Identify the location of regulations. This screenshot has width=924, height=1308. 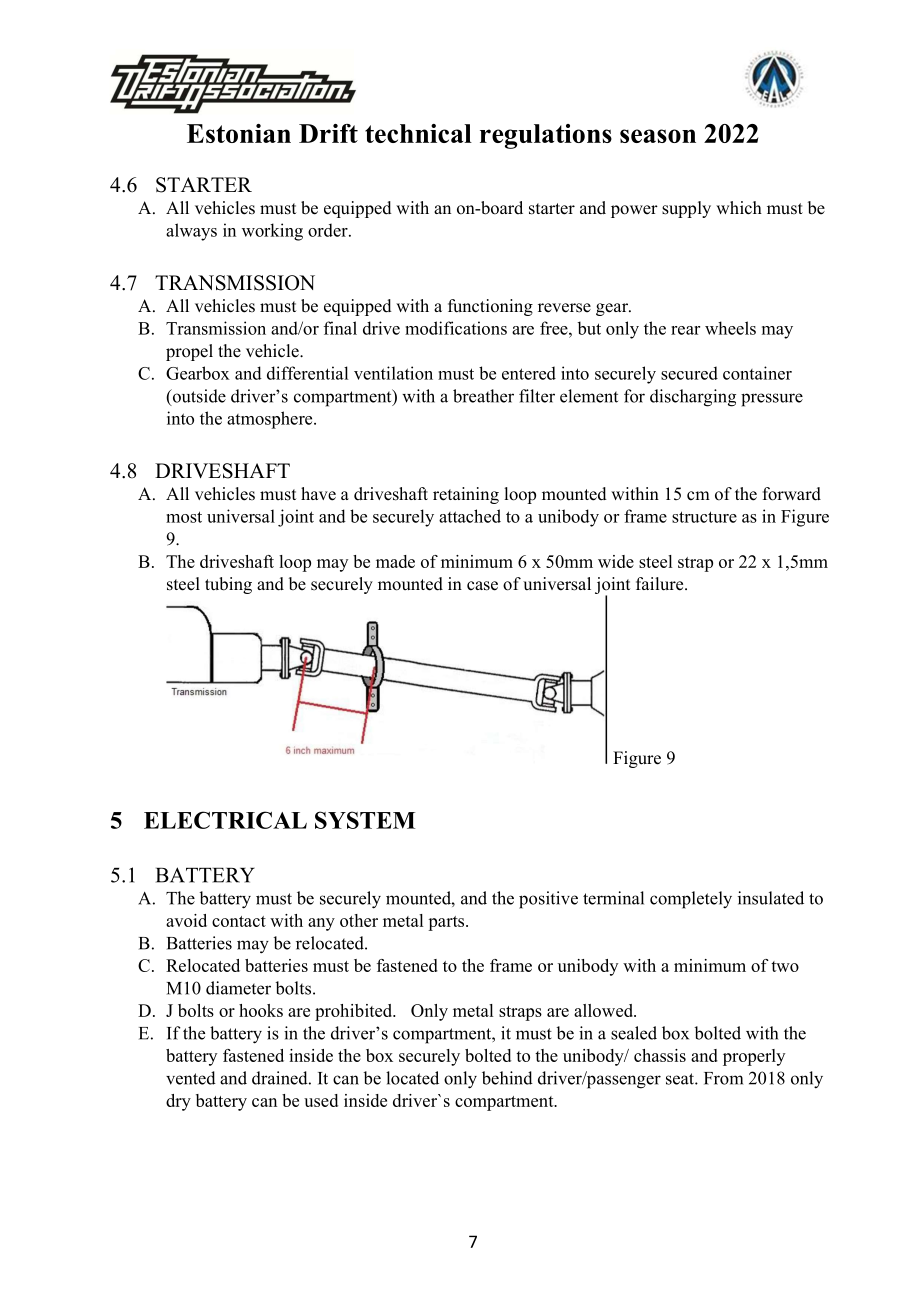
(546, 136).
